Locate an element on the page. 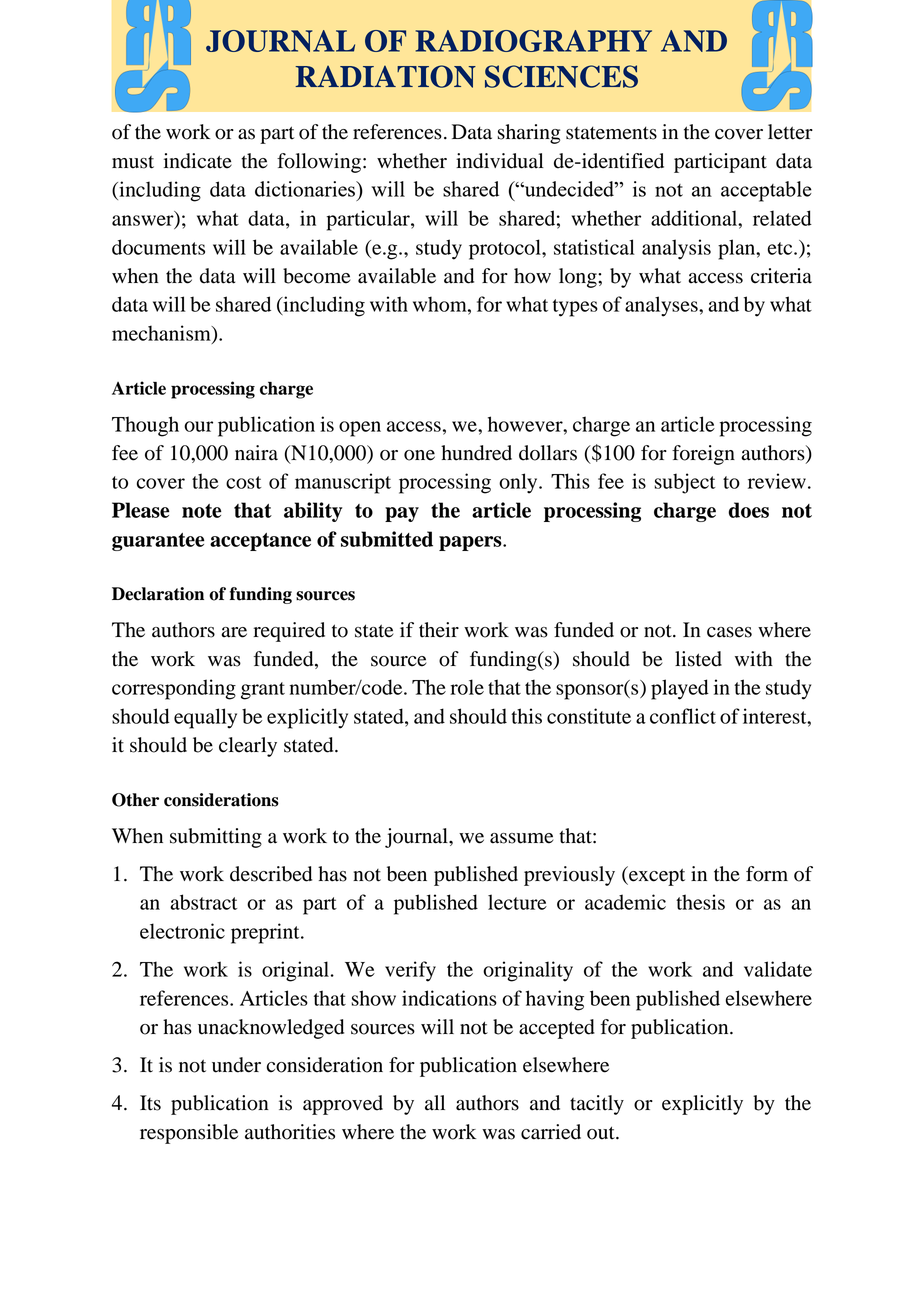  letter is located at coordinates (790, 132).
